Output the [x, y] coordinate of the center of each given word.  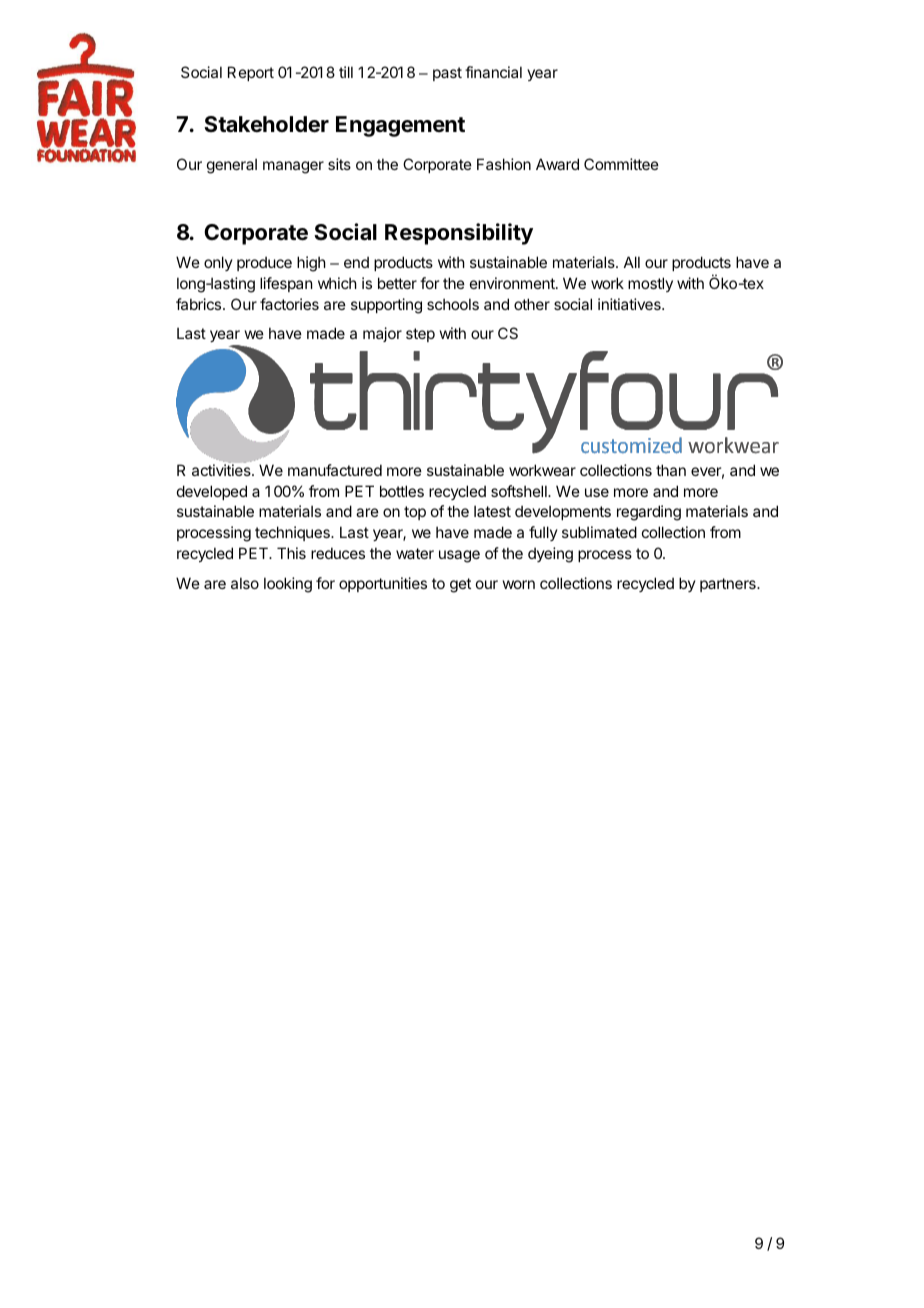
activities [222, 470]
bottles [402, 491]
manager [293, 167]
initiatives [630, 304]
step [420, 335]
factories [289, 304]
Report [251, 73]
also [245, 583]
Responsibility [459, 234]
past [447, 74]
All [632, 262]
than [671, 470]
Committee [621, 164]
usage [459, 556]
